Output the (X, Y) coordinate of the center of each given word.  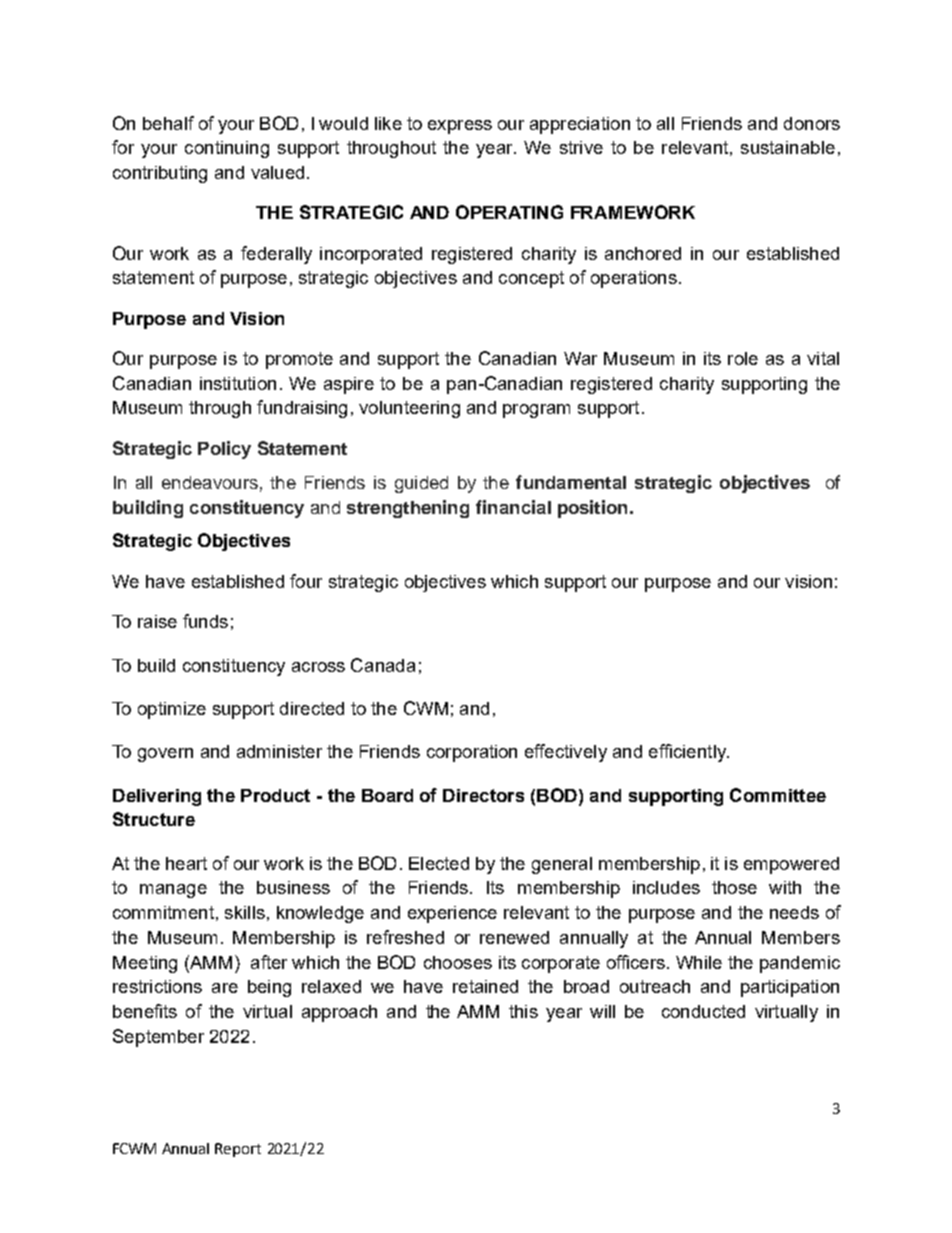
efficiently (688, 753)
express (460, 127)
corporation (472, 753)
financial (513, 507)
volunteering (409, 409)
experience (452, 914)
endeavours (210, 482)
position (592, 509)
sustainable (788, 147)
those (734, 887)
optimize (172, 710)
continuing (227, 149)
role (743, 358)
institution (238, 383)
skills (245, 912)
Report (238, 1150)
